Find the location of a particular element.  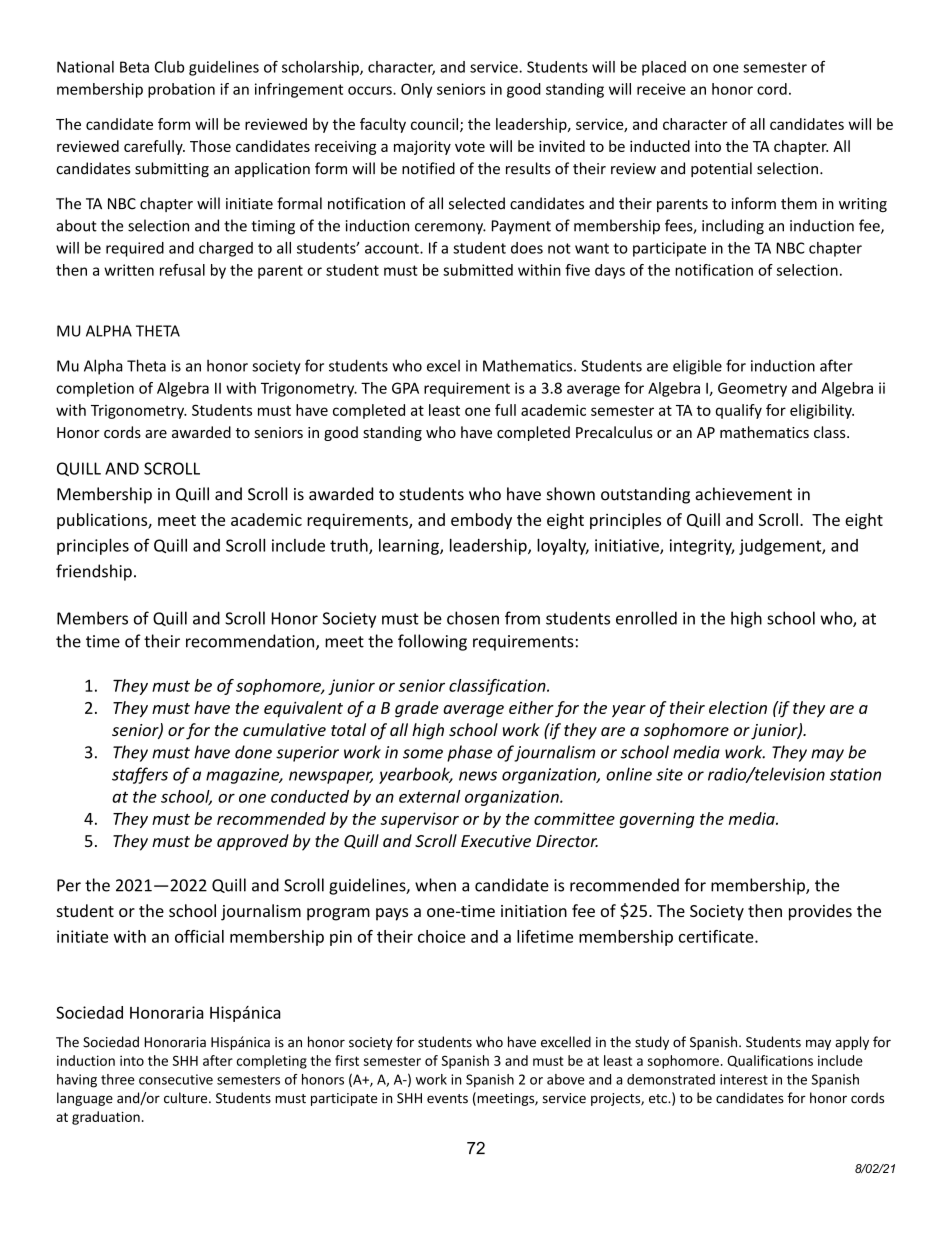

consecutive is located at coordinates (176, 1079).
